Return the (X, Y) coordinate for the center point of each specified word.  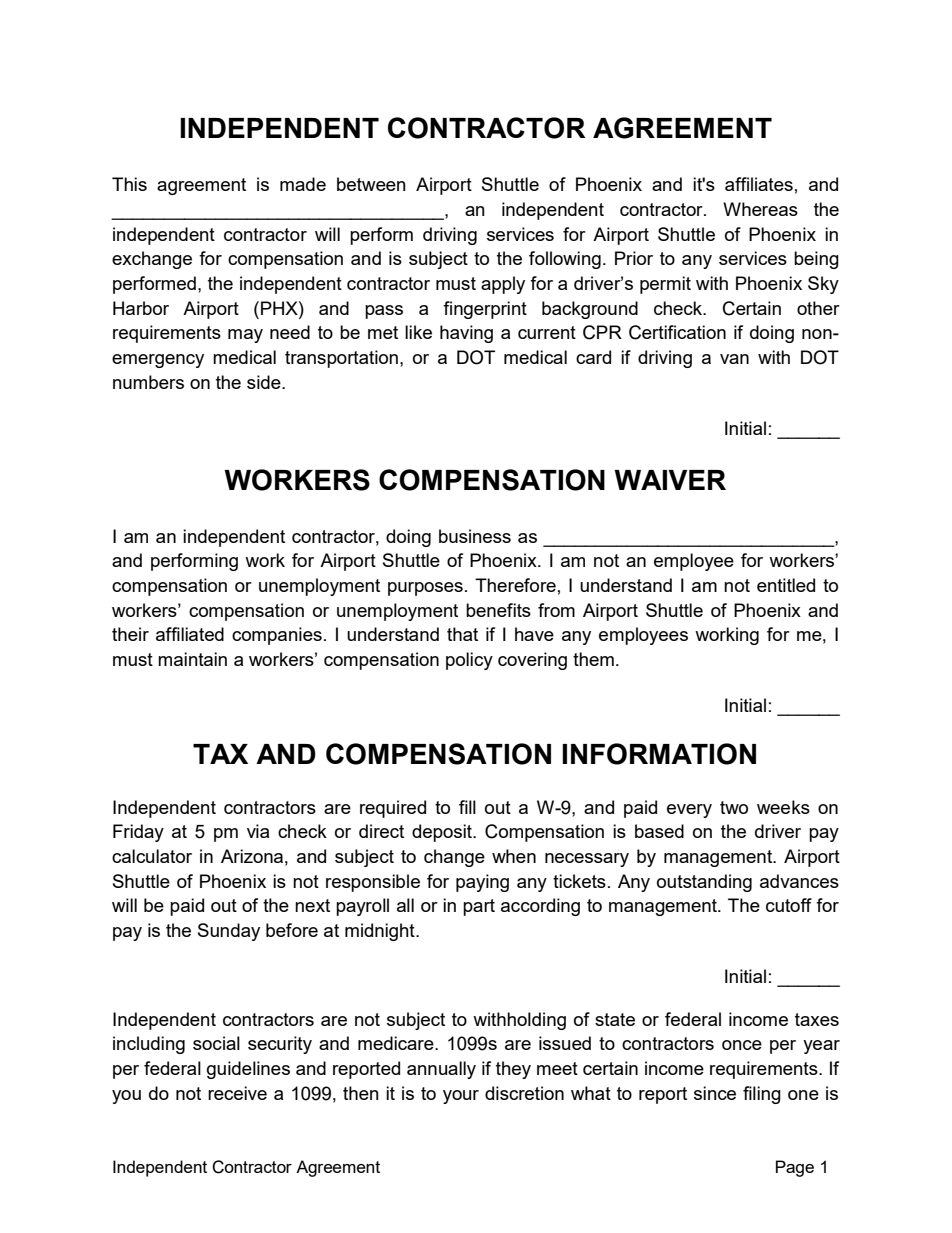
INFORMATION (659, 754)
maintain (192, 659)
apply (503, 285)
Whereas (760, 209)
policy (469, 661)
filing (762, 1095)
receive (237, 1093)
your (461, 1097)
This (129, 184)
